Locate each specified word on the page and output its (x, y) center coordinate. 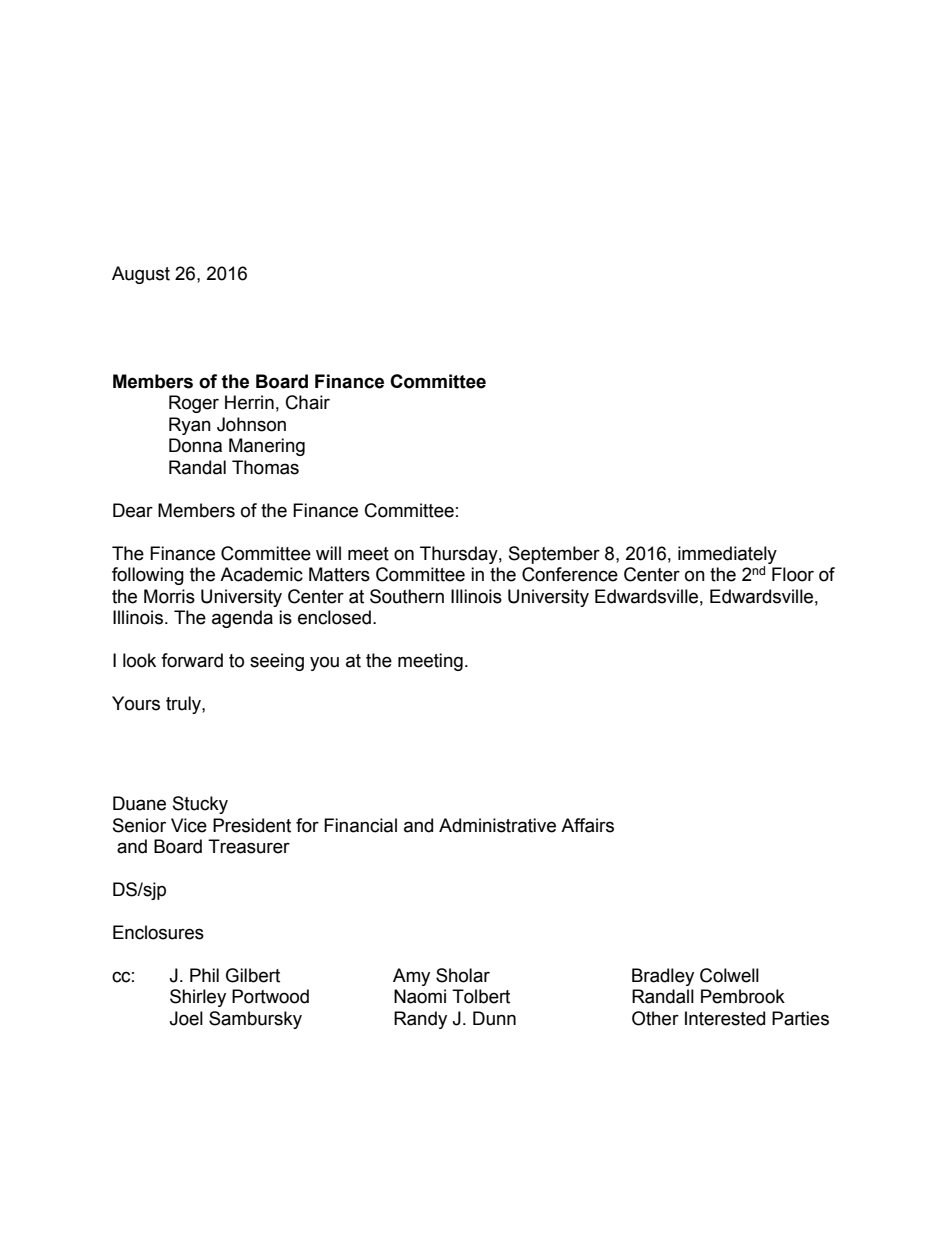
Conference (570, 574)
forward (192, 660)
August (141, 275)
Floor (793, 574)
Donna (195, 445)
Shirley (198, 998)
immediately (727, 555)
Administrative (497, 825)
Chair (308, 402)
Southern (407, 596)
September (554, 555)
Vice (189, 825)
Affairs (587, 825)
